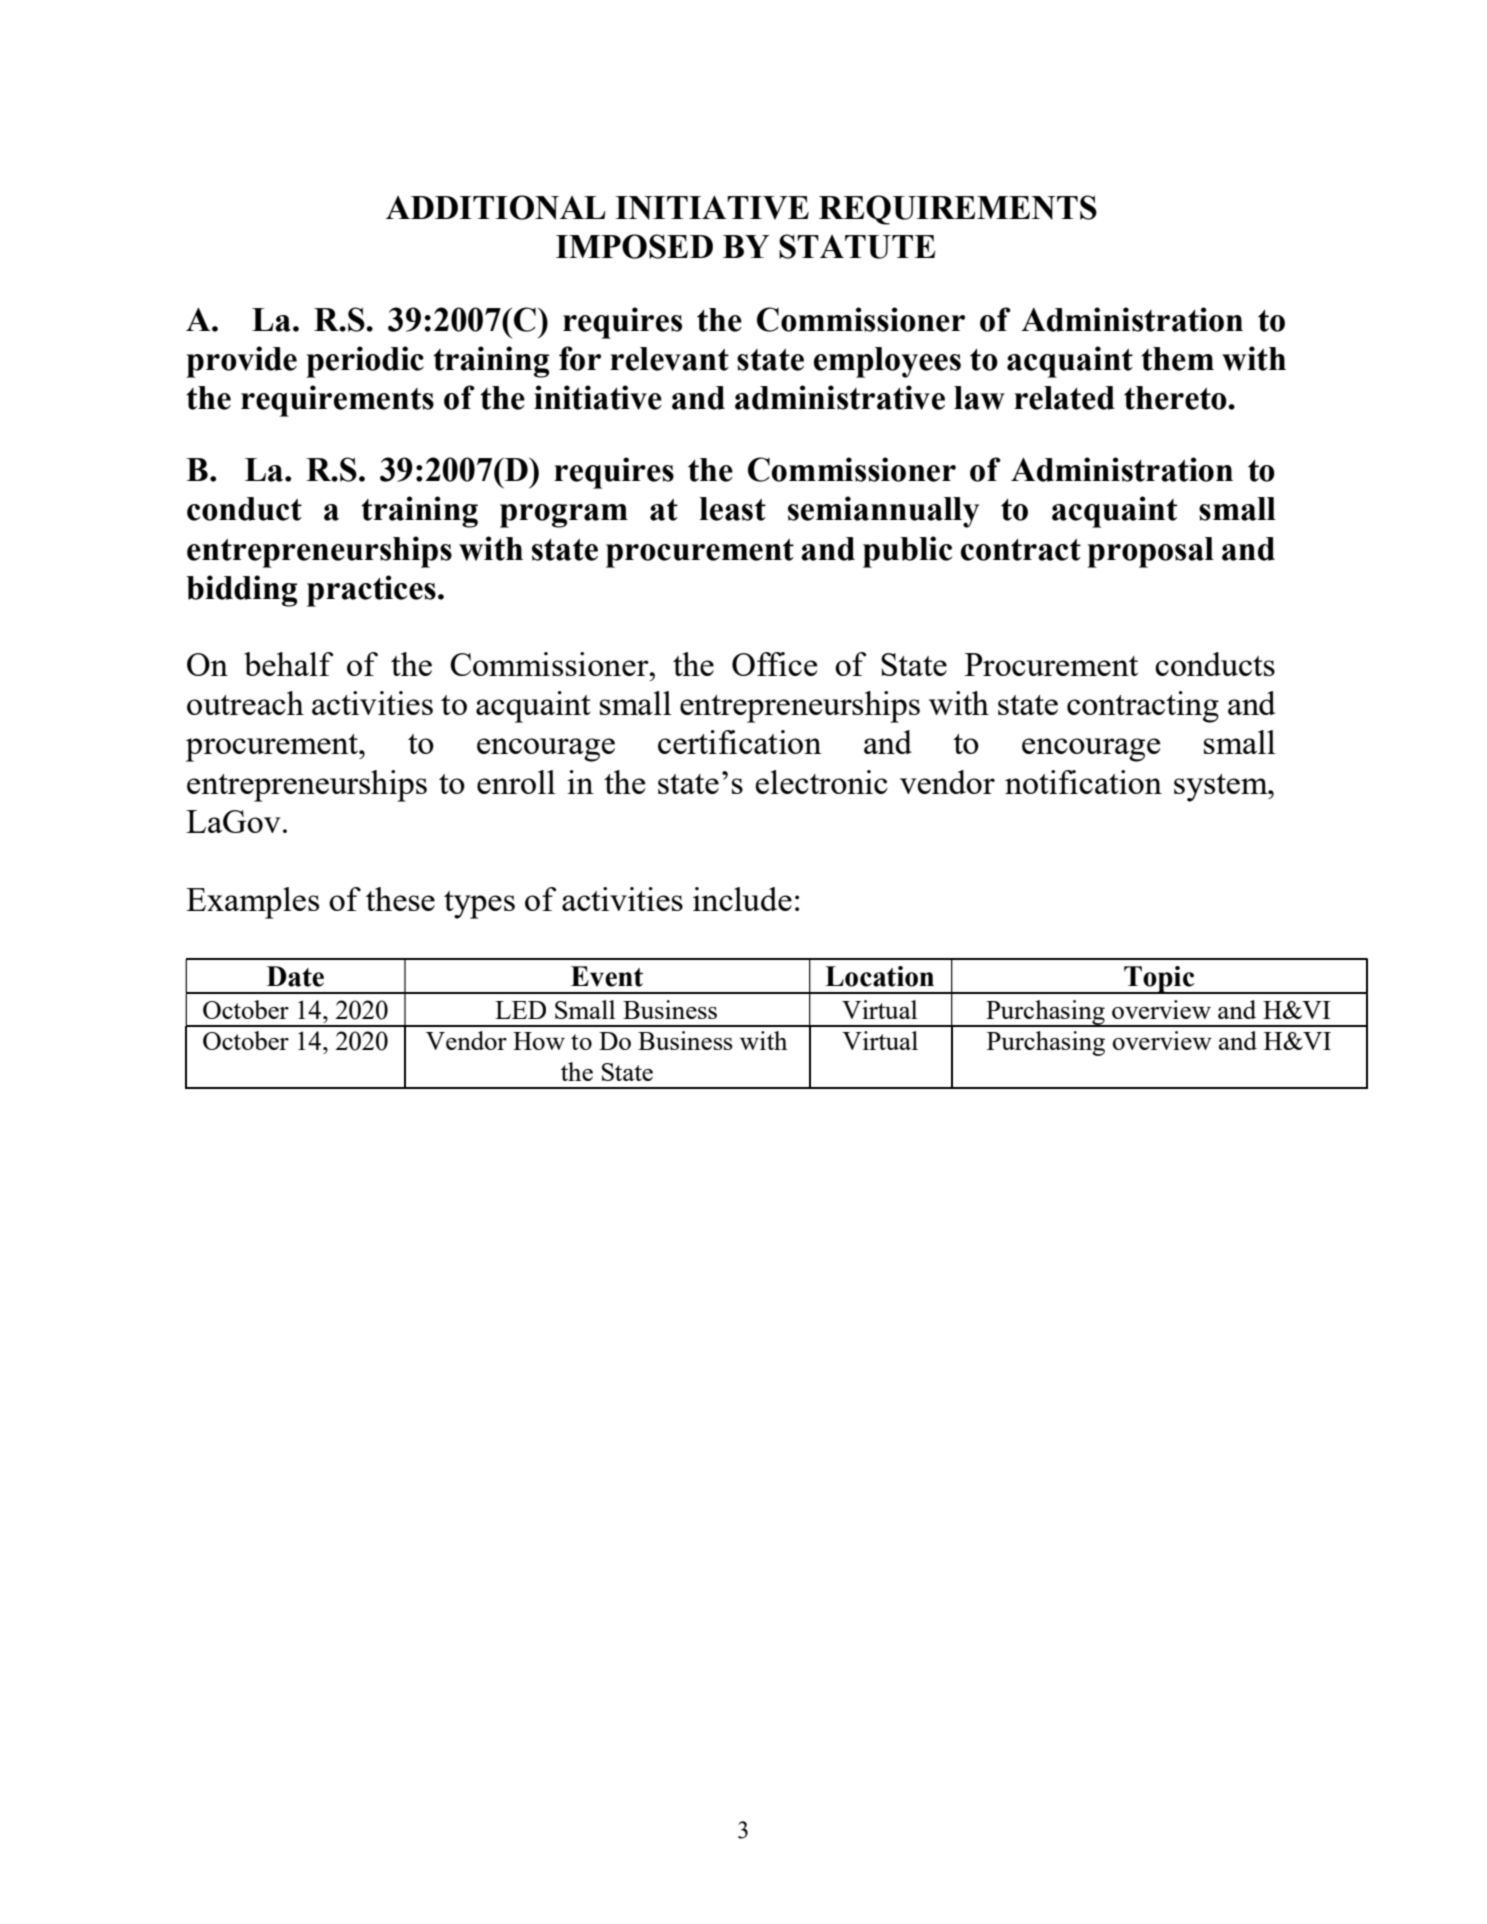 The width and height of the screenshot is (1487, 1924). What do you see at coordinates (775, 664) in the screenshot?
I see `Office` at bounding box center [775, 664].
